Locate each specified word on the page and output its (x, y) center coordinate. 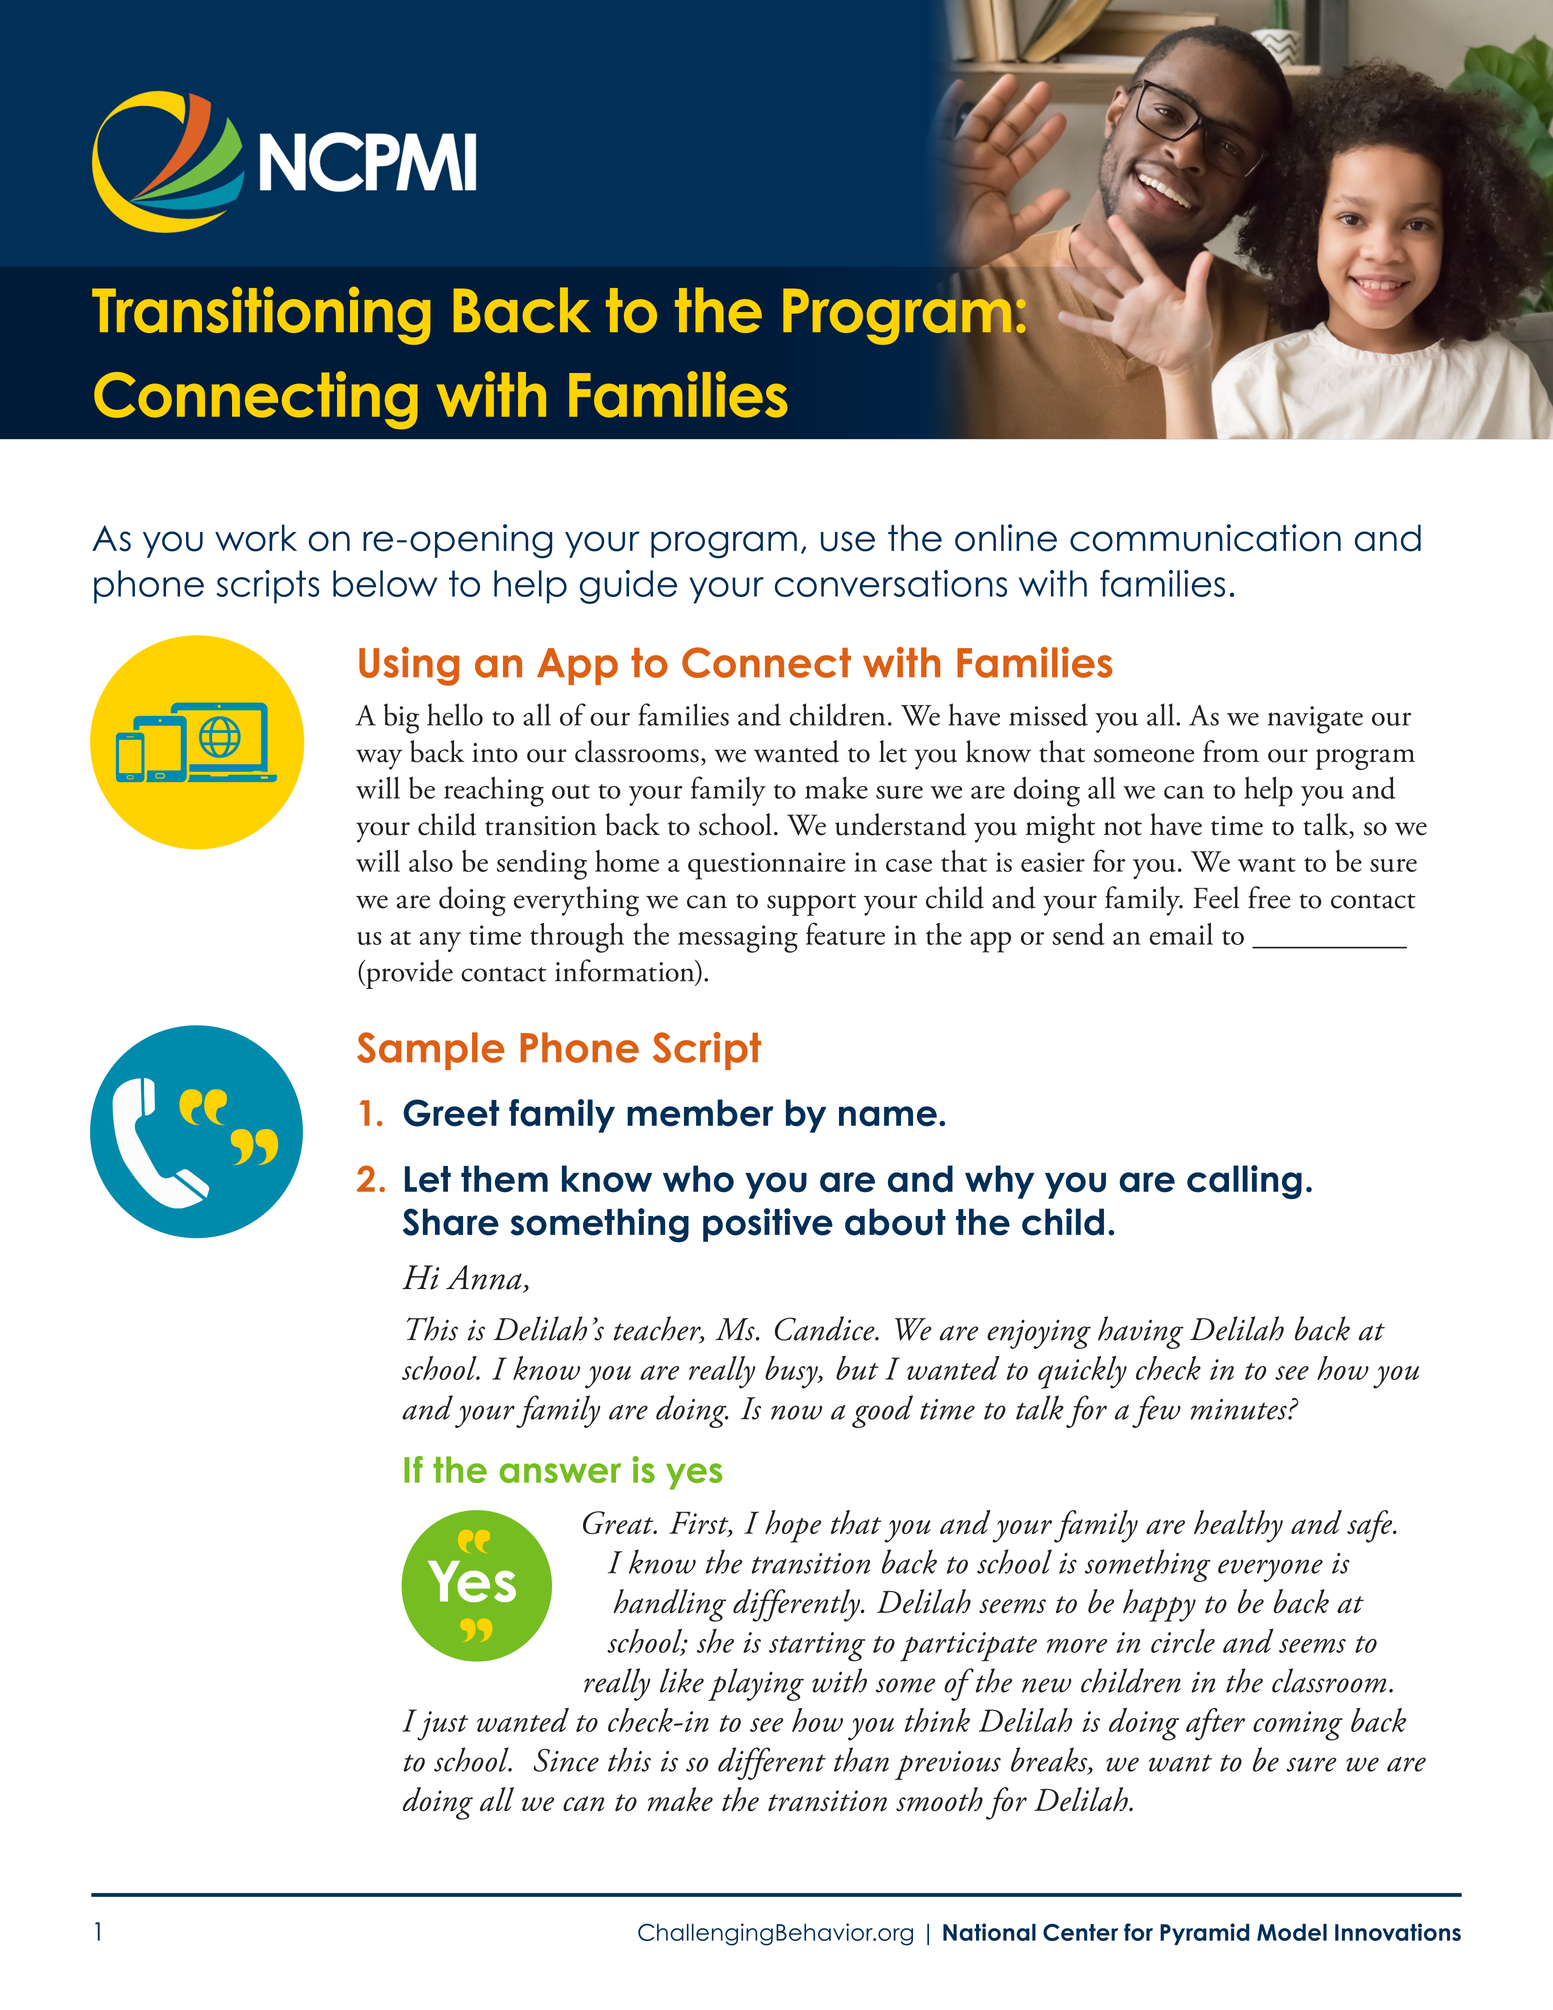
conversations (891, 583)
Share (451, 1222)
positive (768, 1225)
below (385, 583)
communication (1205, 538)
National (989, 1932)
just (442, 1726)
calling (1244, 1182)
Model (1292, 1932)
